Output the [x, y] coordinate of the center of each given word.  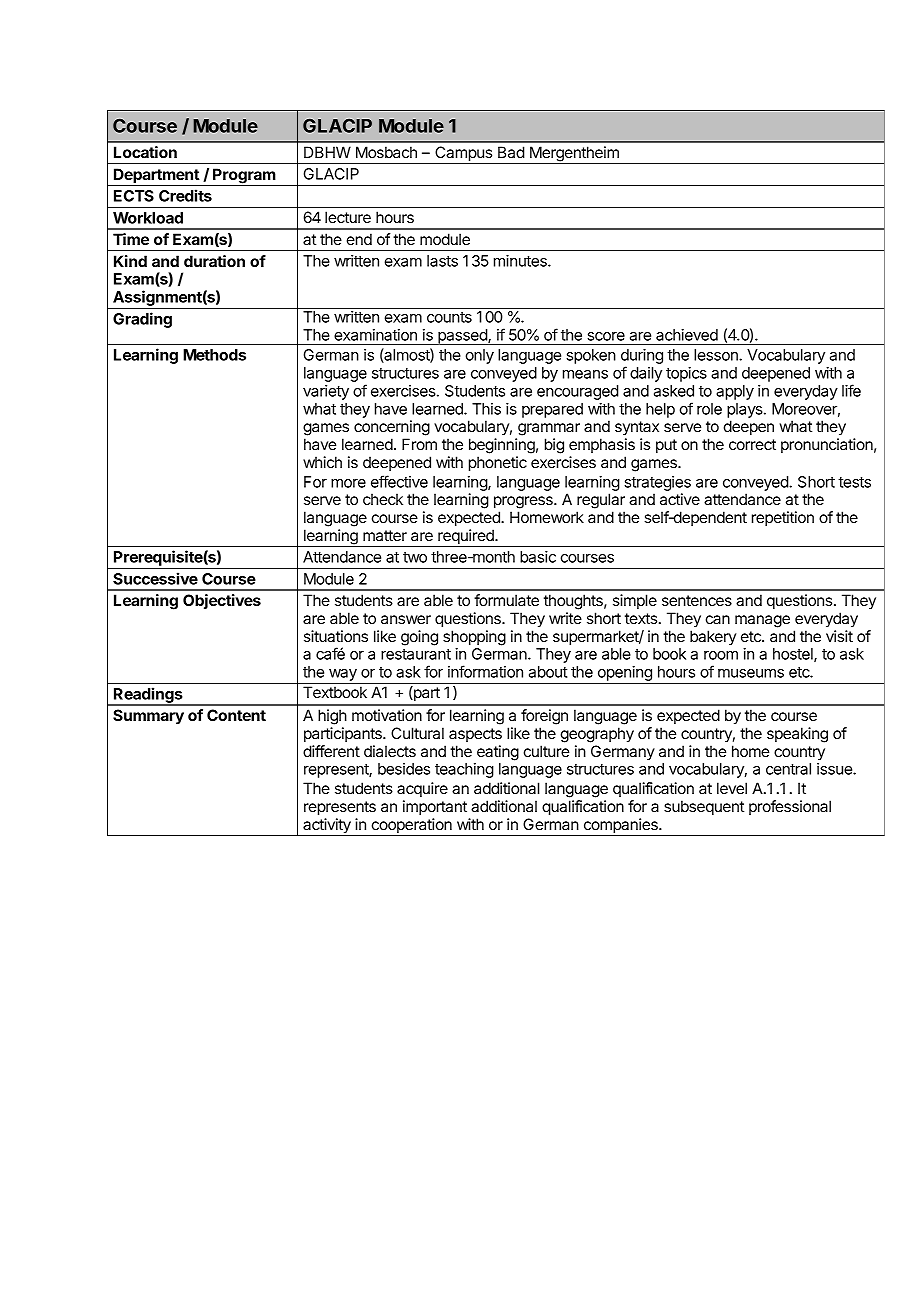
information [485, 671]
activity [327, 827]
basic [538, 557]
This [486, 409]
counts [449, 317]
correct [752, 444]
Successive [155, 578]
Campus [463, 155]
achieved [687, 335]
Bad [511, 152]
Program [244, 177]
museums [751, 673]
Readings [148, 696]
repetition [783, 518]
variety [326, 392]
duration [214, 261]
